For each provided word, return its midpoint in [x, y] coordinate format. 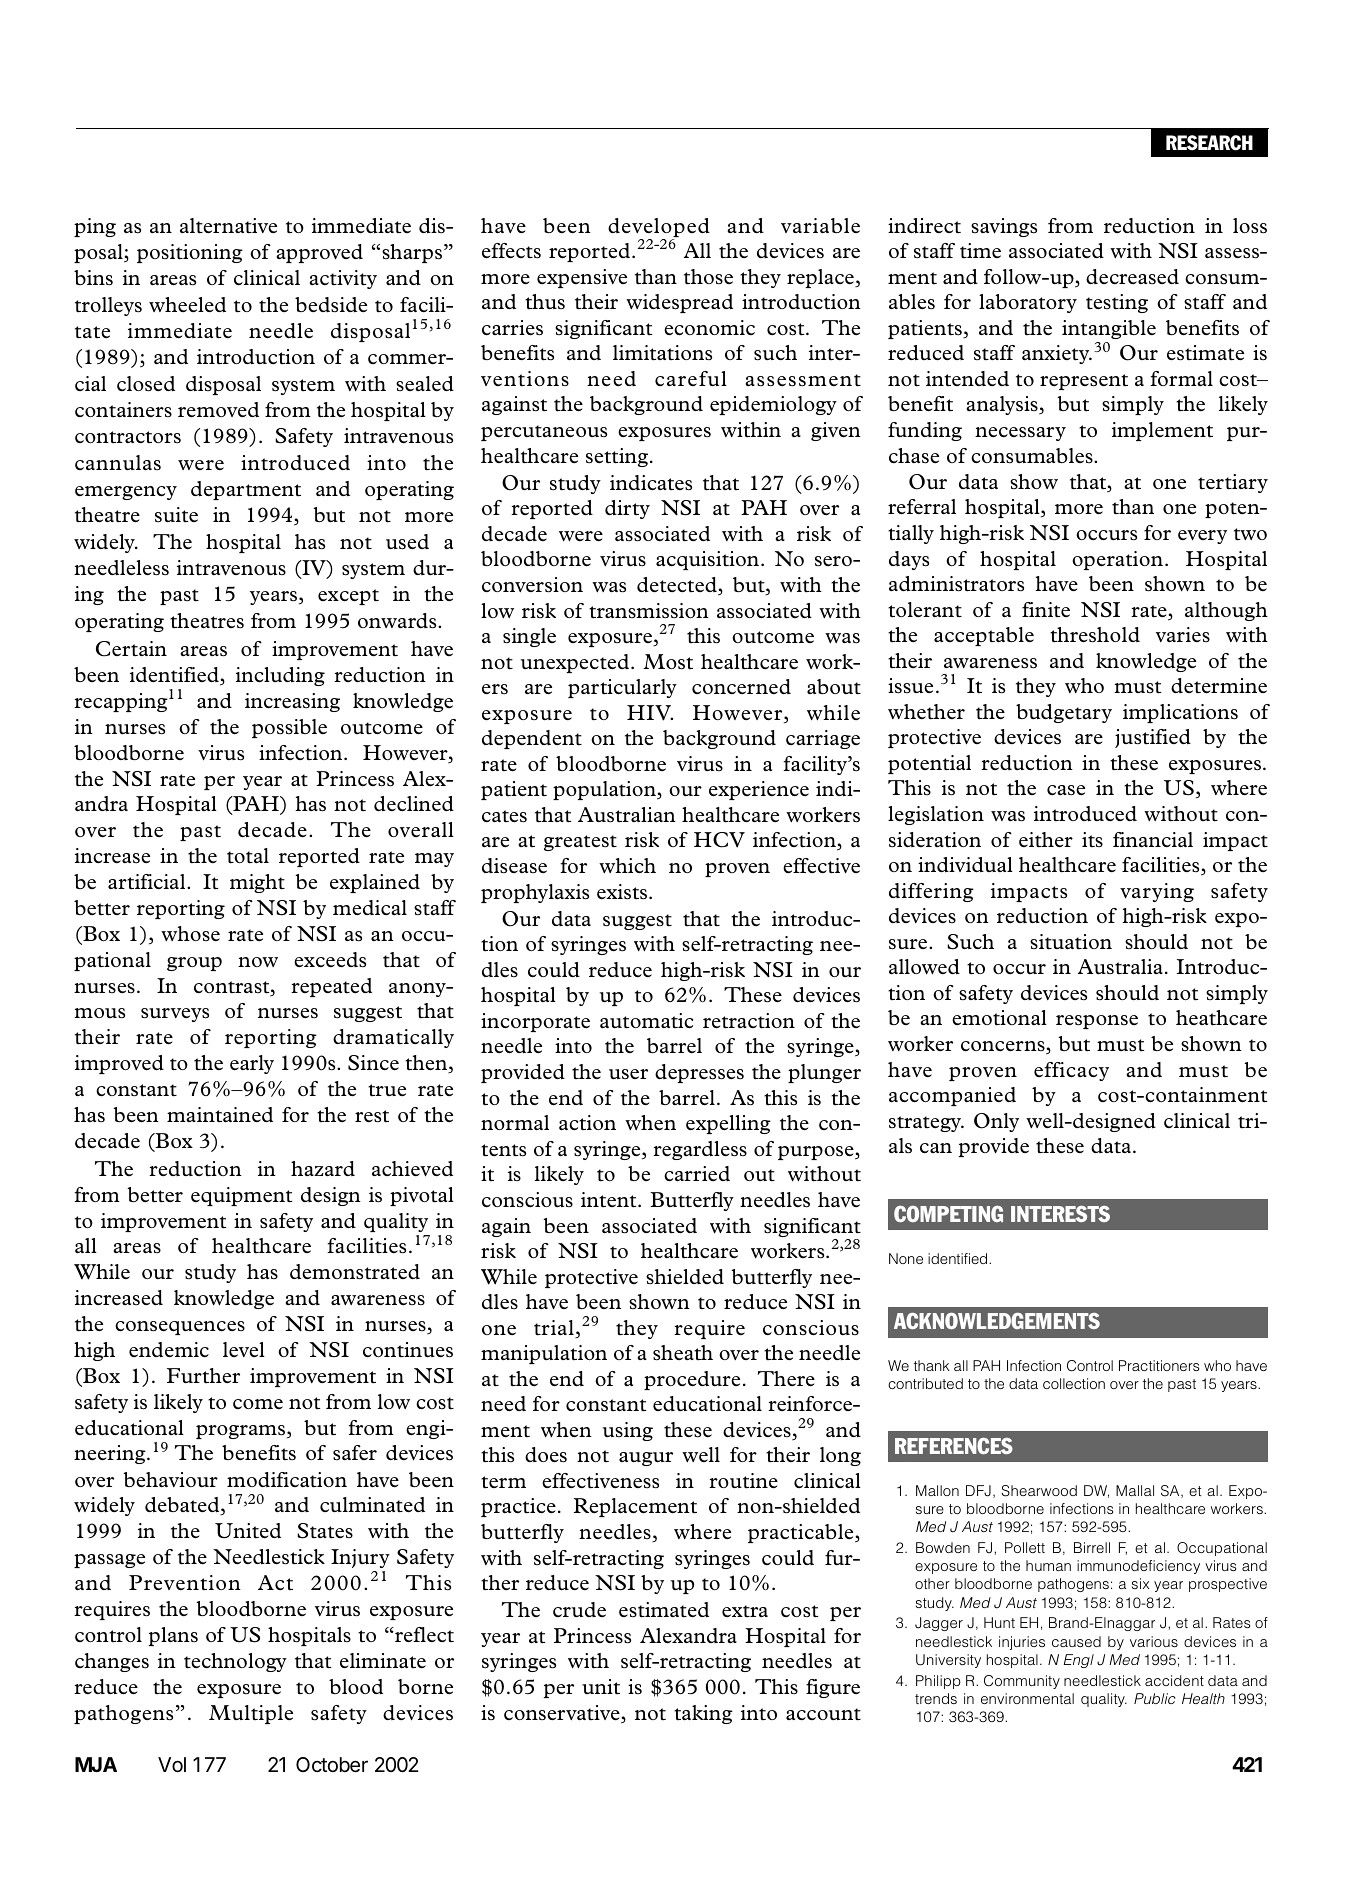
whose [190, 933]
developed [659, 229]
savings [1004, 227]
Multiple [251, 1714]
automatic [646, 1021]
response [1097, 1022]
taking [703, 1714]
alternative [228, 226]
